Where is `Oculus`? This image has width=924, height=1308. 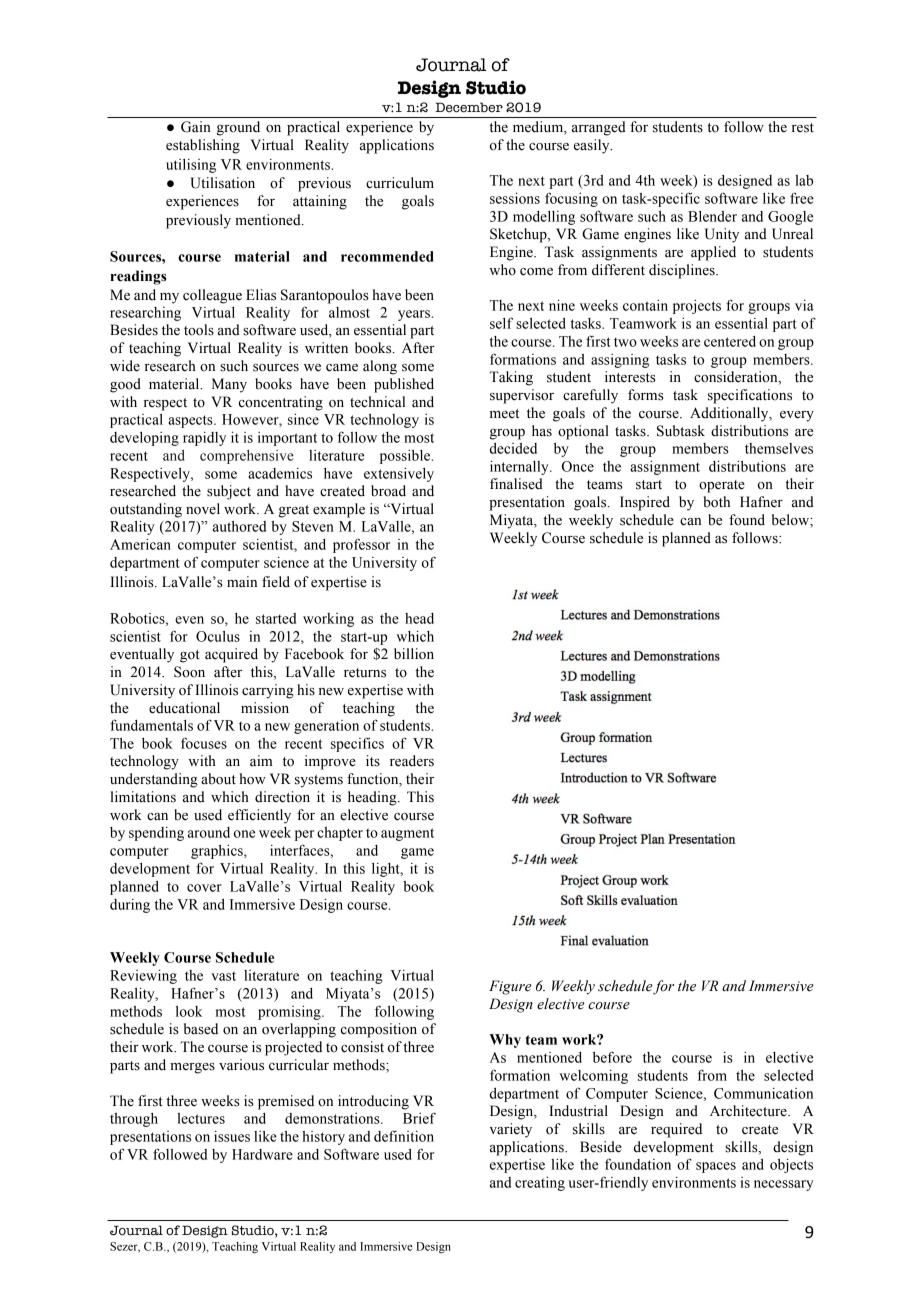
Oculus is located at coordinates (218, 636).
